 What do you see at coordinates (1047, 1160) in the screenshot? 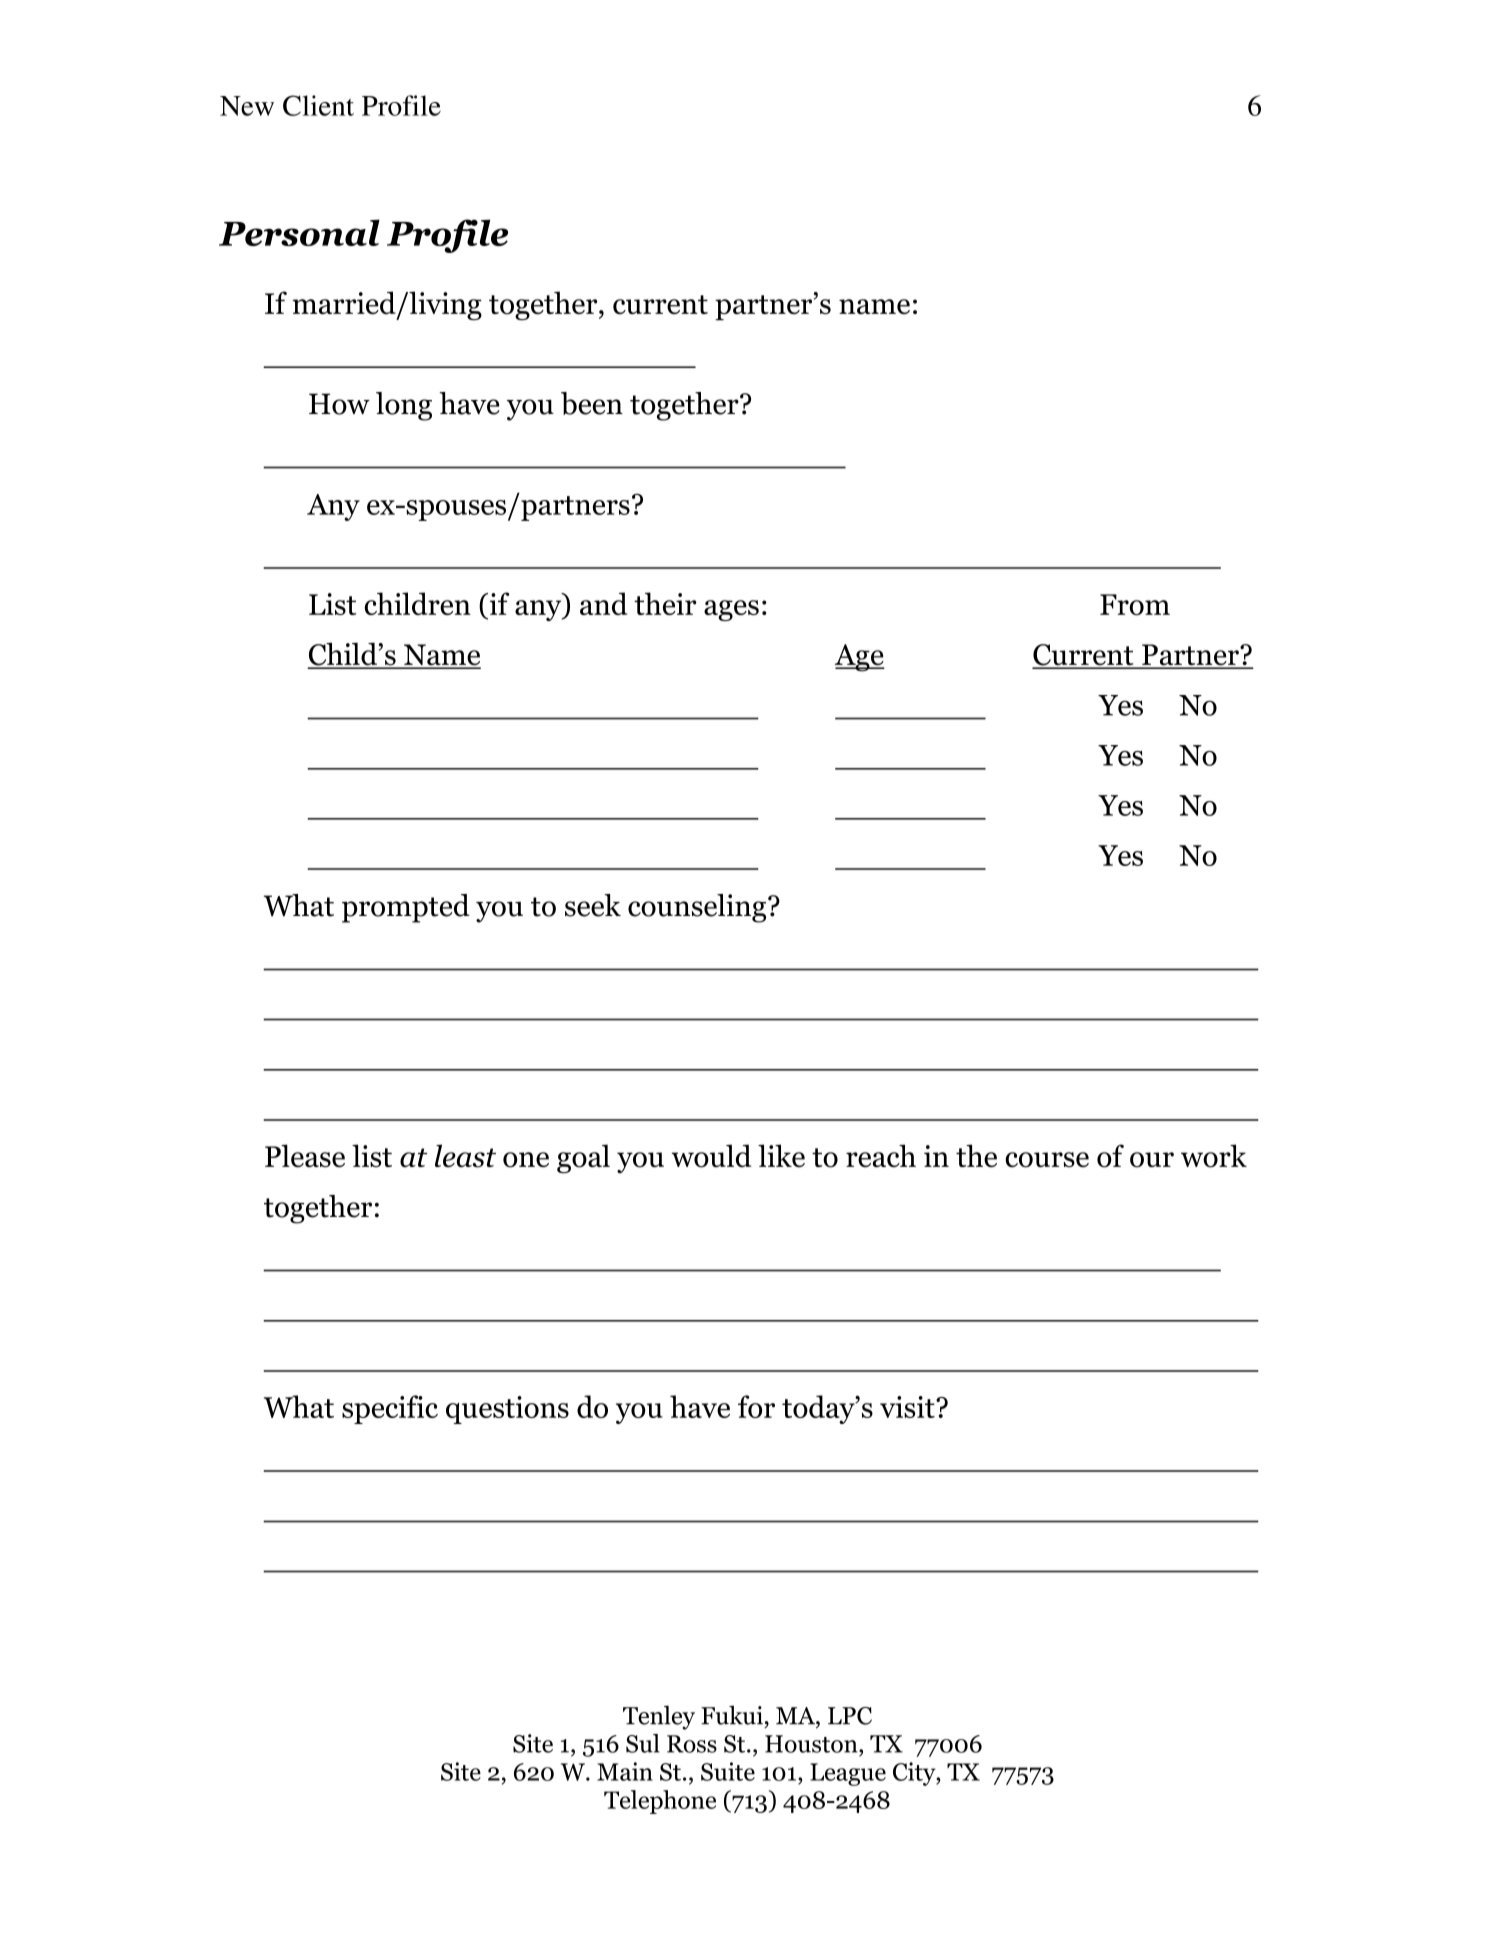
I see `course` at bounding box center [1047, 1160].
